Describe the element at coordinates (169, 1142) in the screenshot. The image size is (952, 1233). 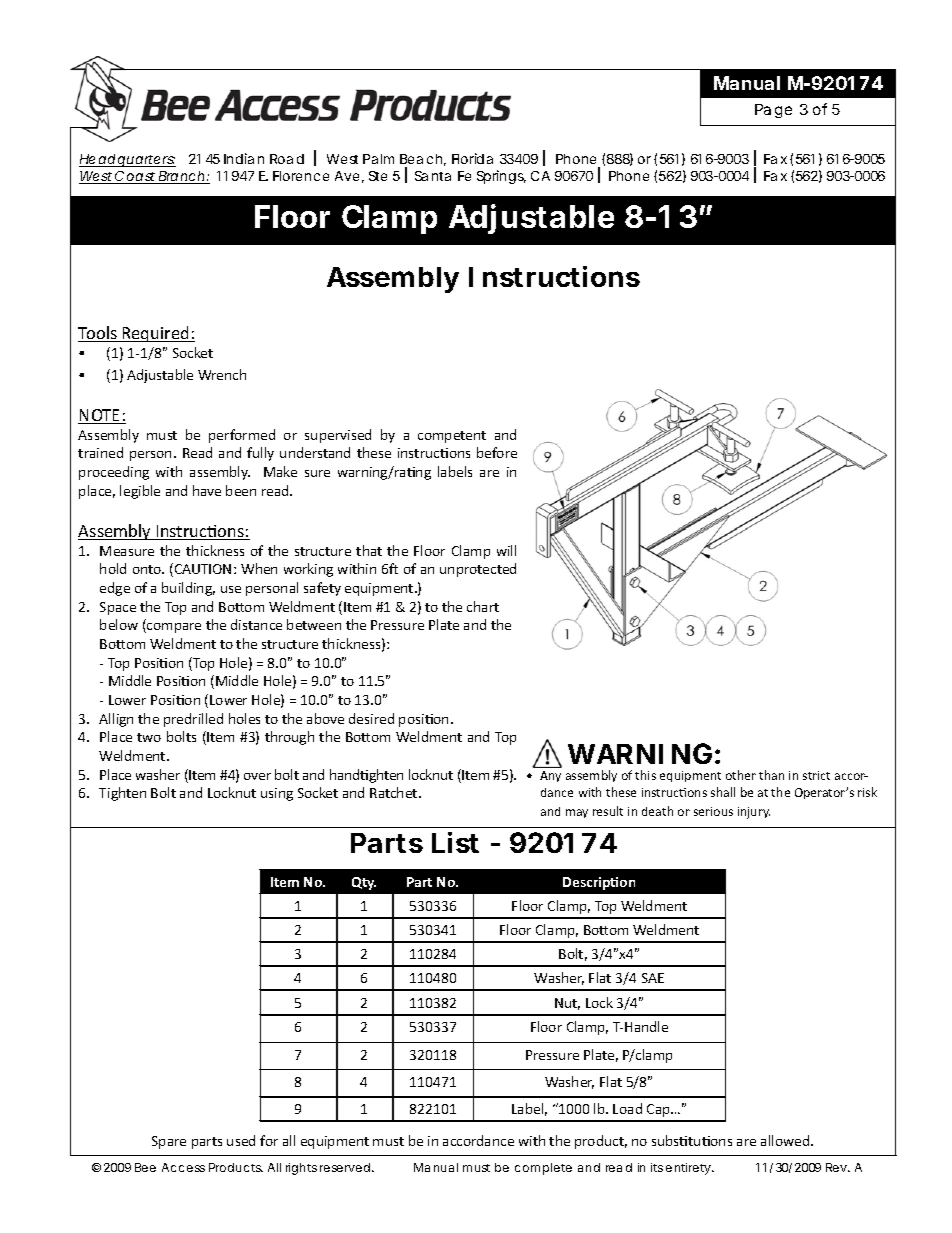
I see `Spare` at that location.
